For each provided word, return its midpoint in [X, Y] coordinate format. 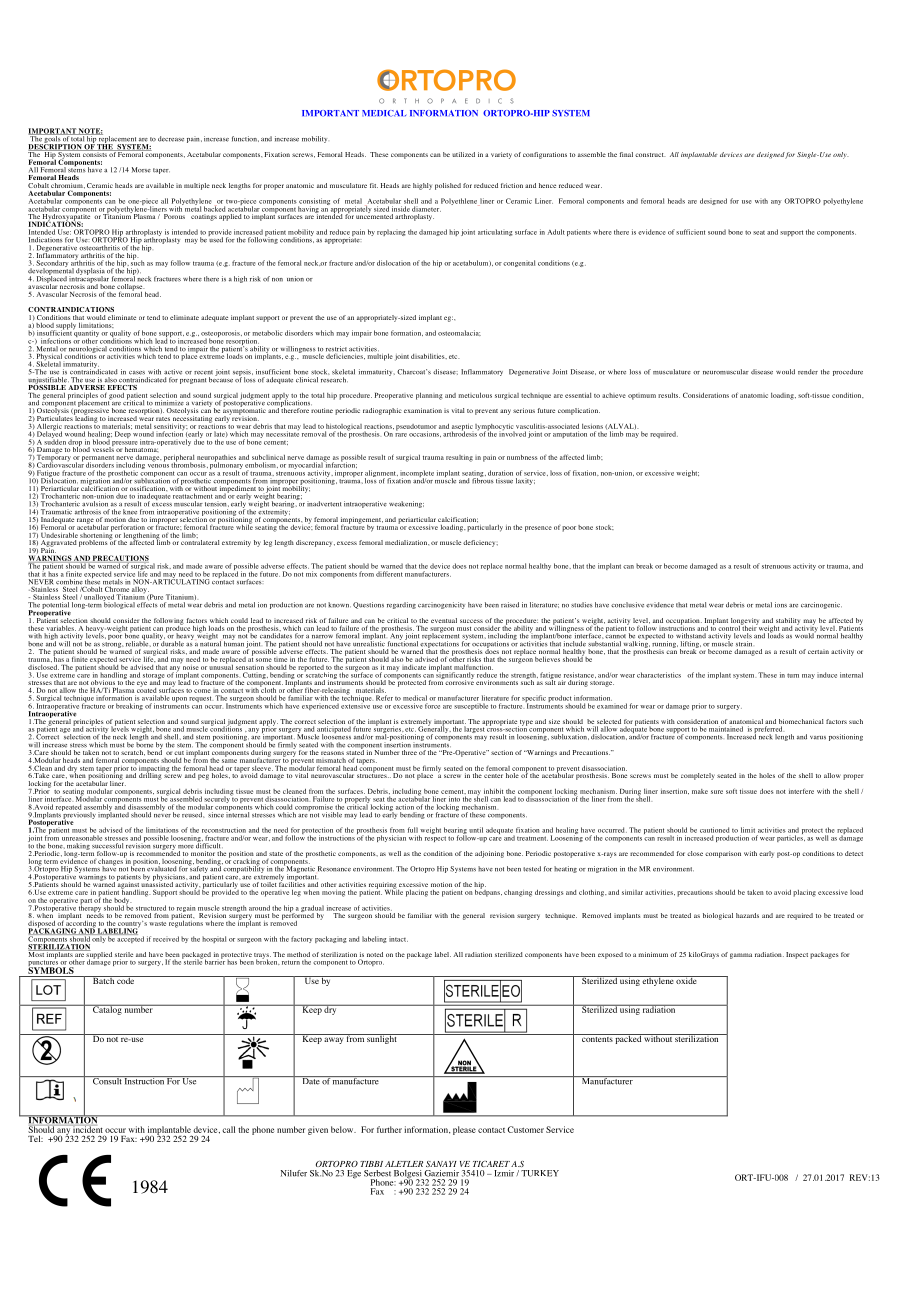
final [626, 154]
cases [137, 373]
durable [172, 643]
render [808, 372]
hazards [747, 915]
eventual [444, 620]
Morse [141, 170]
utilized [463, 154]
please [464, 1130]
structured [151, 908]
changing [518, 893]
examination [423, 410]
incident [87, 1129]
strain [744, 643]
